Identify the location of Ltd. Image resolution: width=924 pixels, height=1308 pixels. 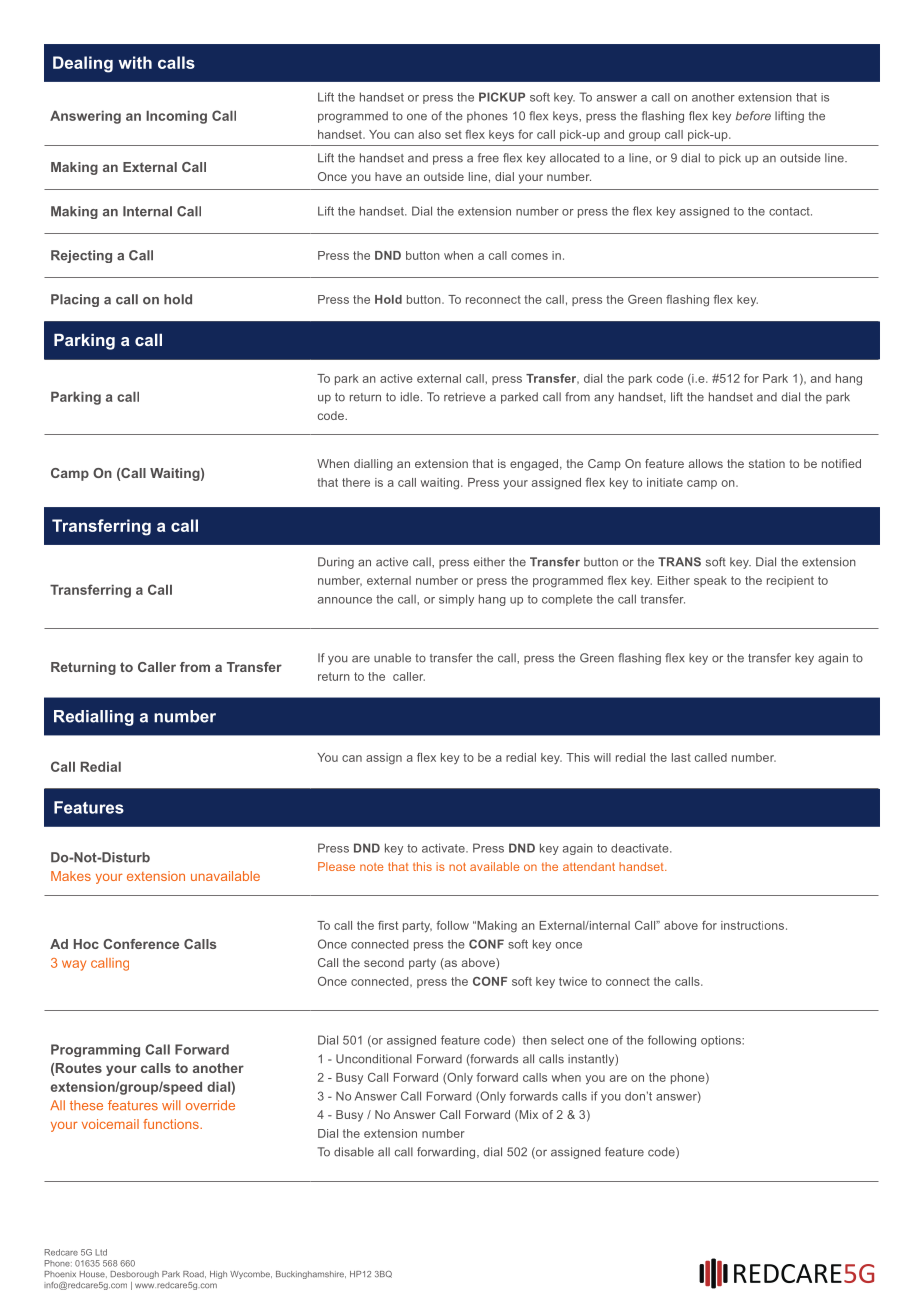
(101, 1252).
